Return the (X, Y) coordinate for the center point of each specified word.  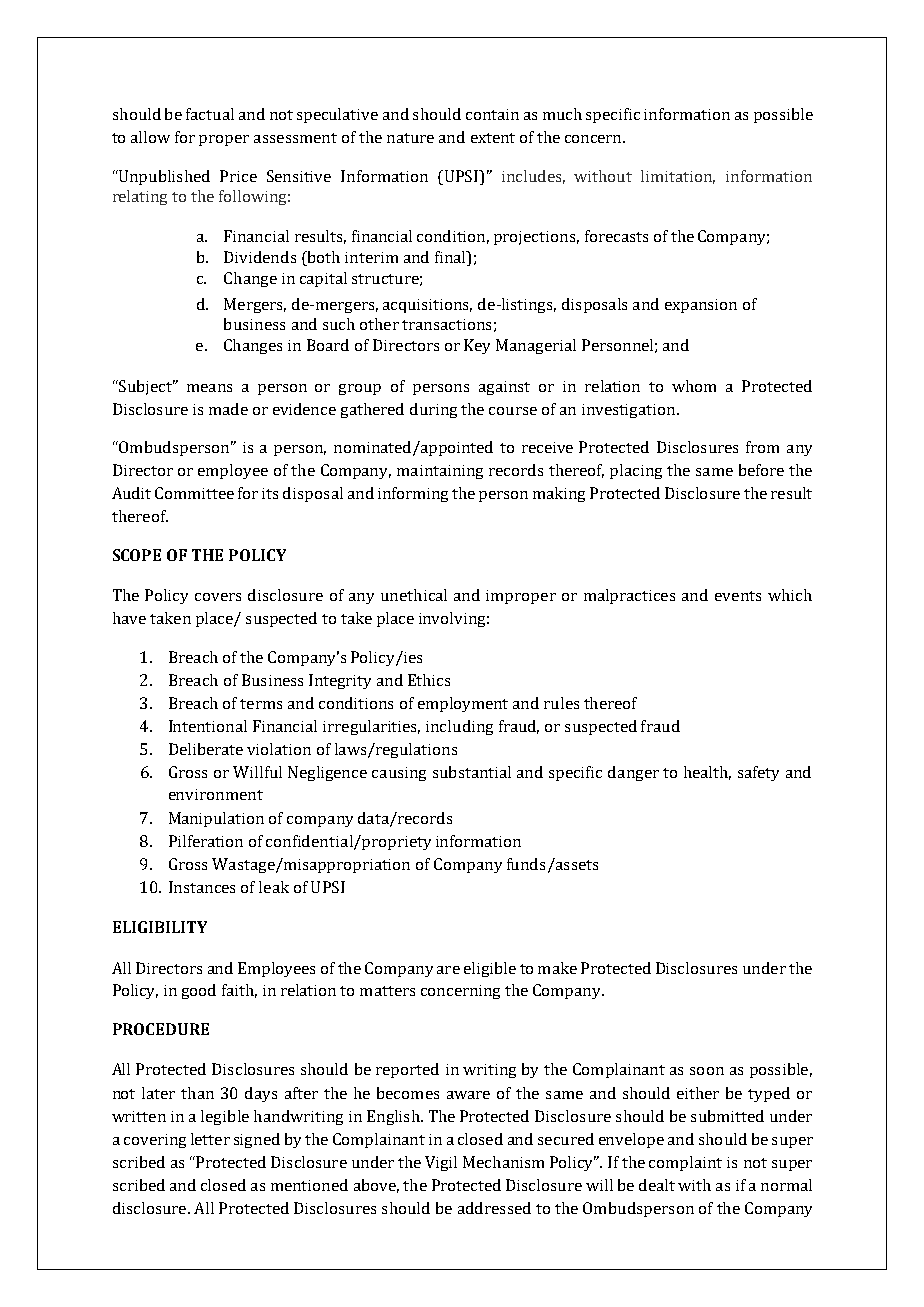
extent (493, 138)
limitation (678, 177)
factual (210, 114)
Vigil (441, 1163)
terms (261, 704)
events (738, 596)
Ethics (429, 680)
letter (210, 1139)
